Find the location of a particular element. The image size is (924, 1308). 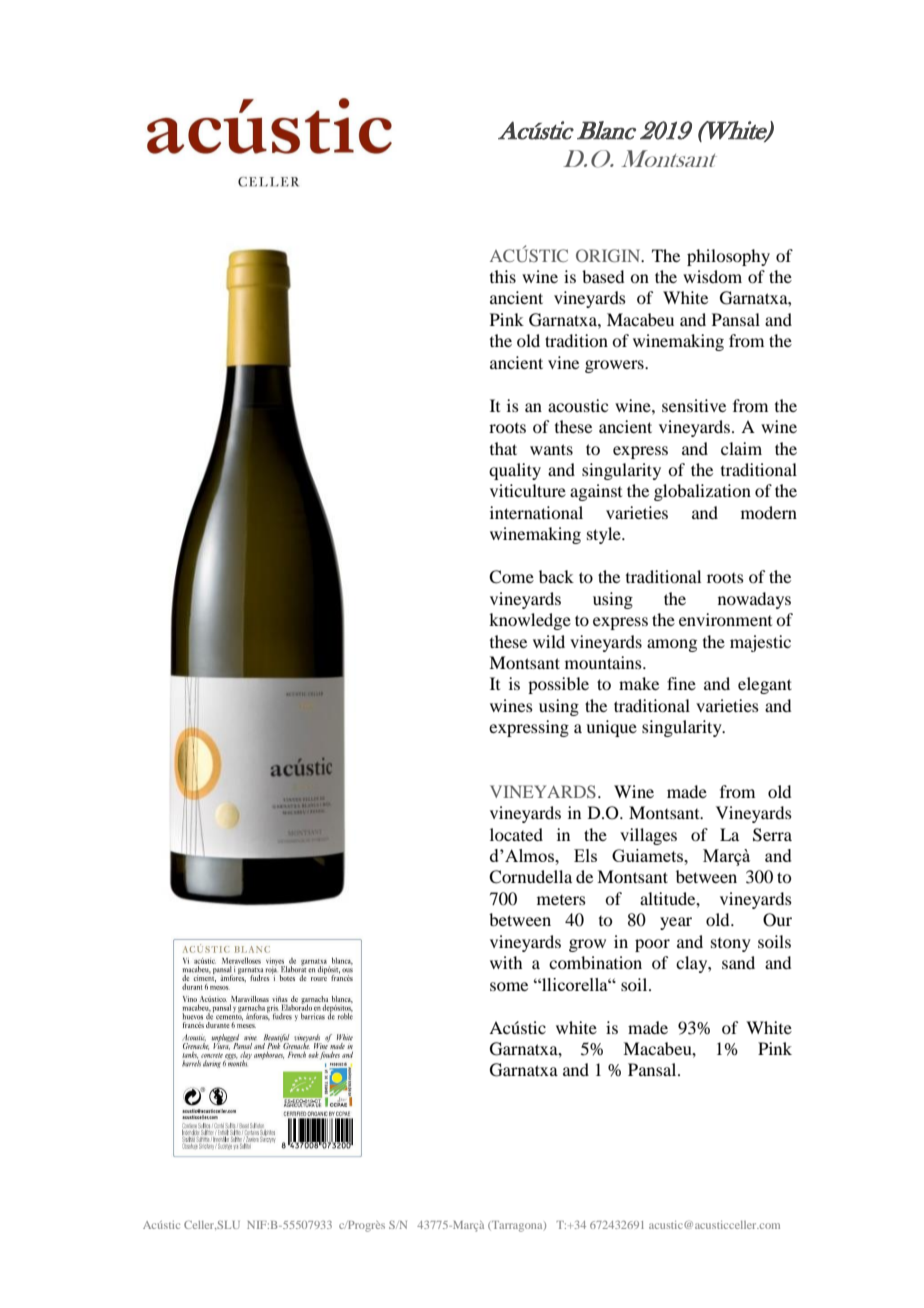

philosophy is located at coordinates (728, 257).
